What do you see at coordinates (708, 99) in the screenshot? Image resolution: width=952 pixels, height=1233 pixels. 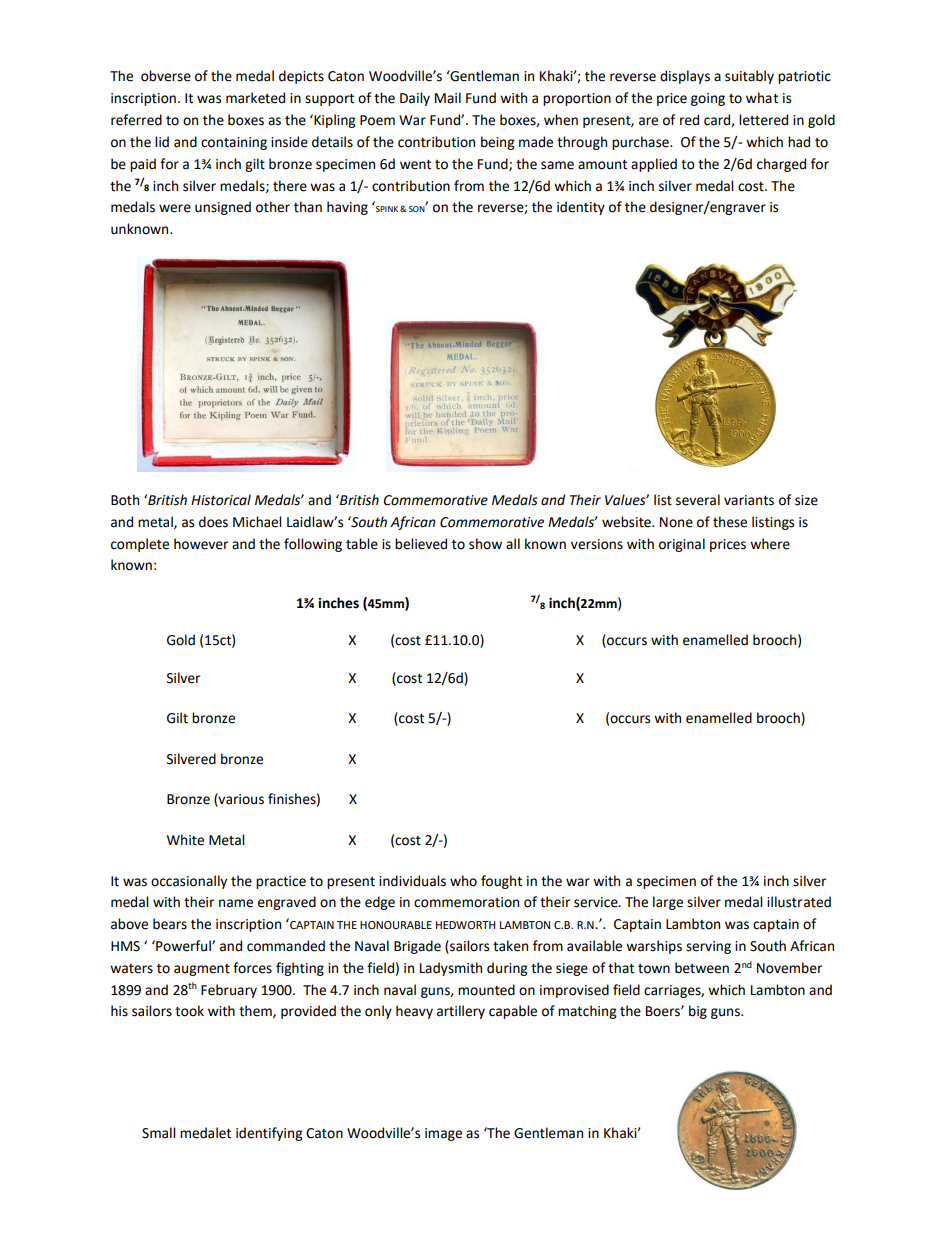 I see `going` at bounding box center [708, 99].
